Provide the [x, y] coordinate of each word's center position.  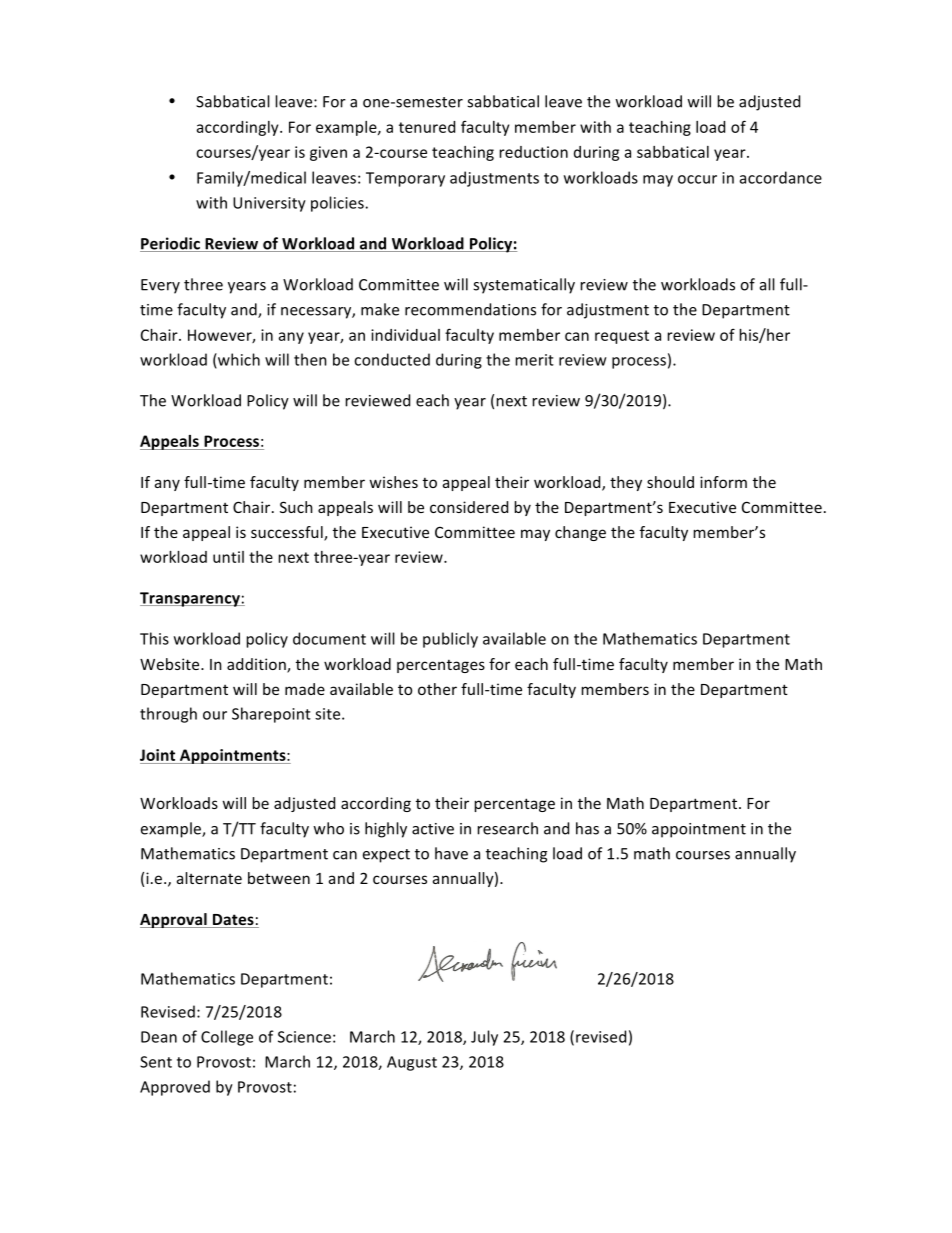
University [269, 204]
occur [697, 179]
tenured [427, 127]
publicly [450, 640]
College [227, 1038]
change [580, 533]
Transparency [191, 599]
